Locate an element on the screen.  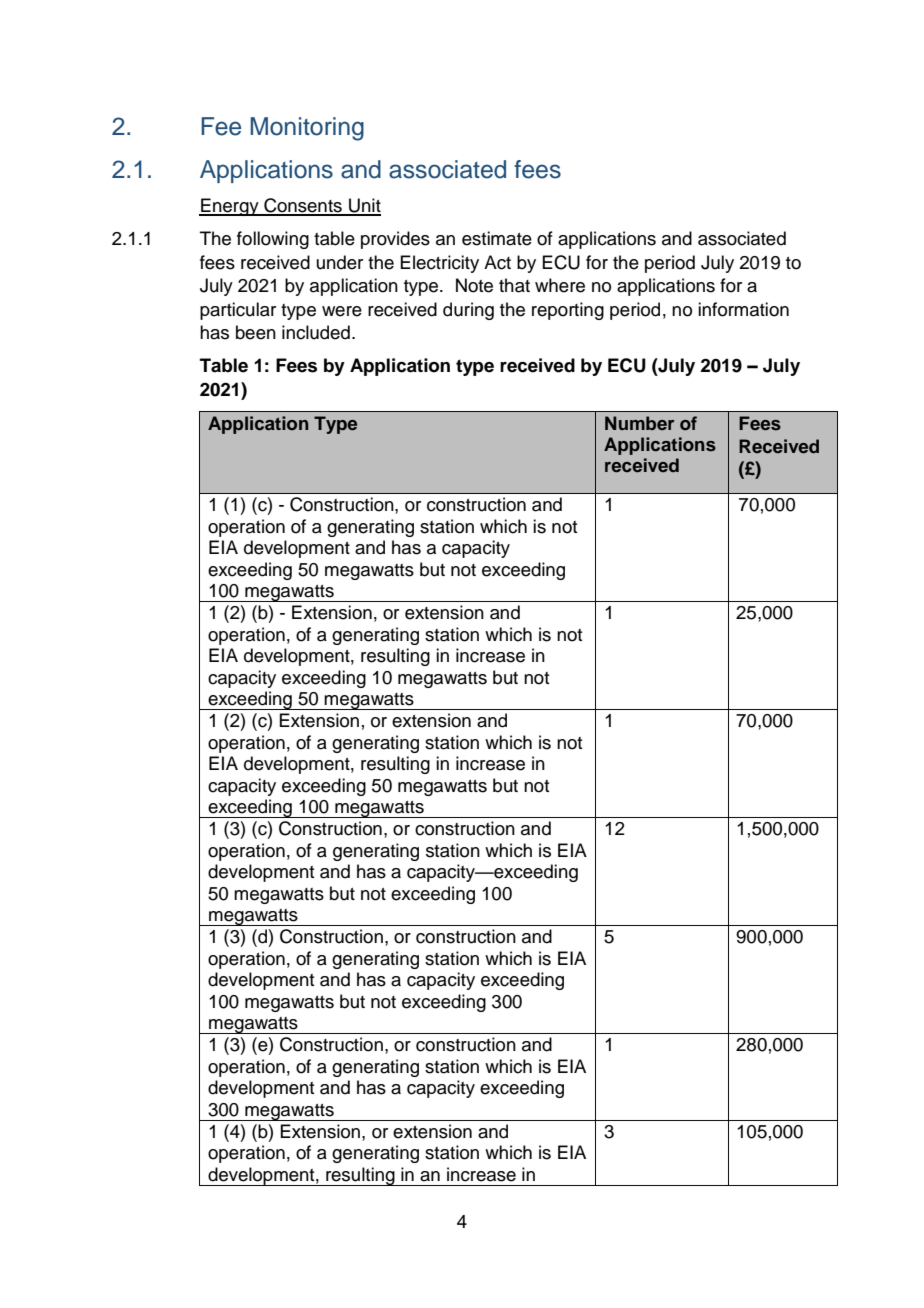
information is located at coordinates (743, 309).
